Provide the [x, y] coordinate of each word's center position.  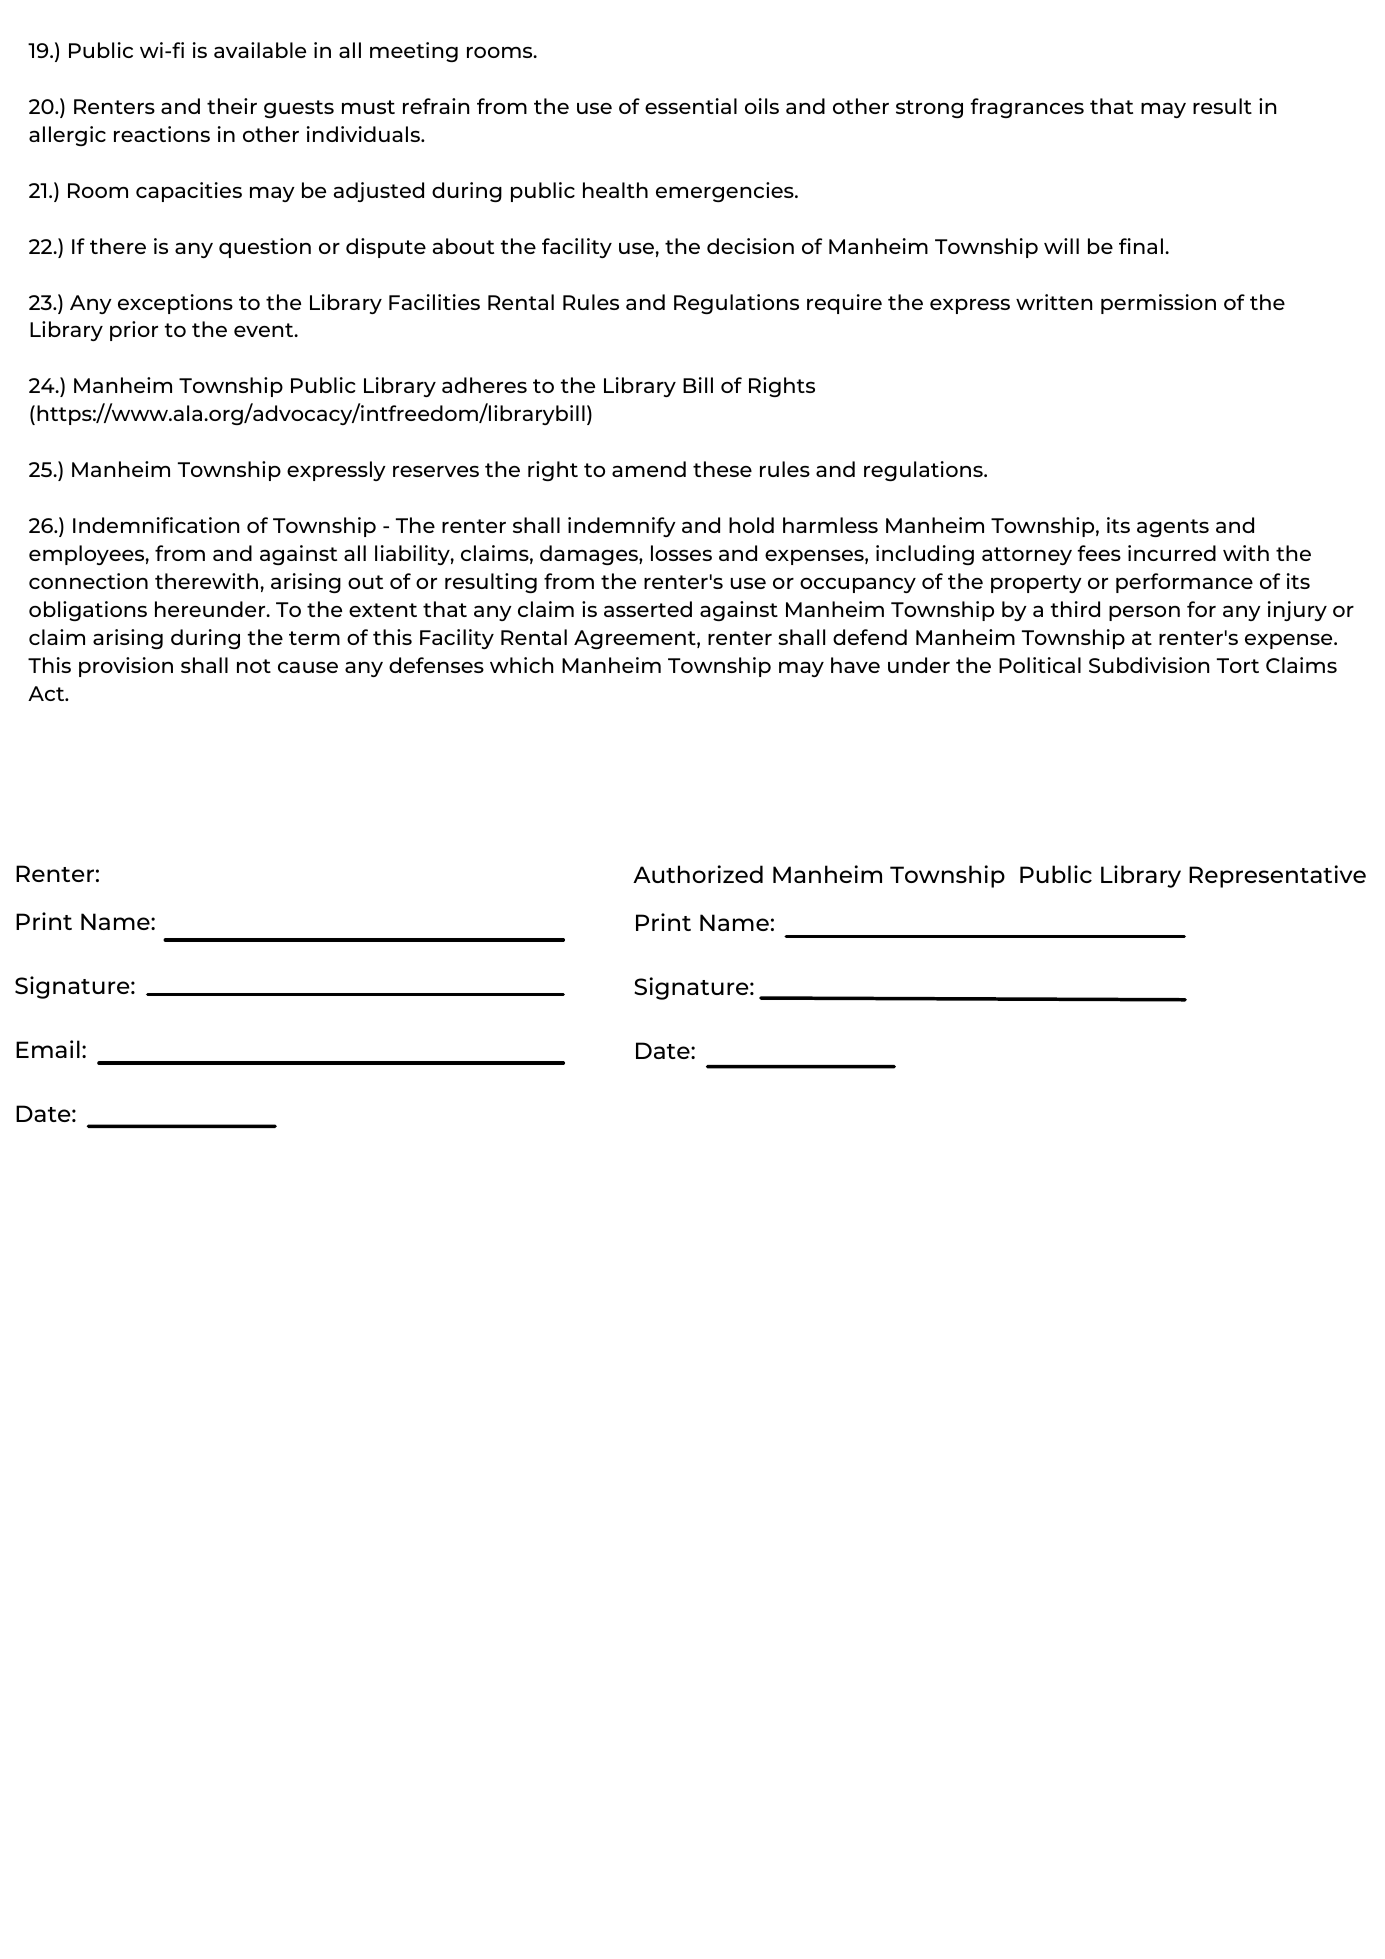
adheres [484, 385]
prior [134, 331]
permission [1158, 304]
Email [48, 1049]
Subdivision [1149, 665]
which [521, 665]
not [254, 666]
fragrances [1027, 108]
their [232, 106]
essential [691, 106]
